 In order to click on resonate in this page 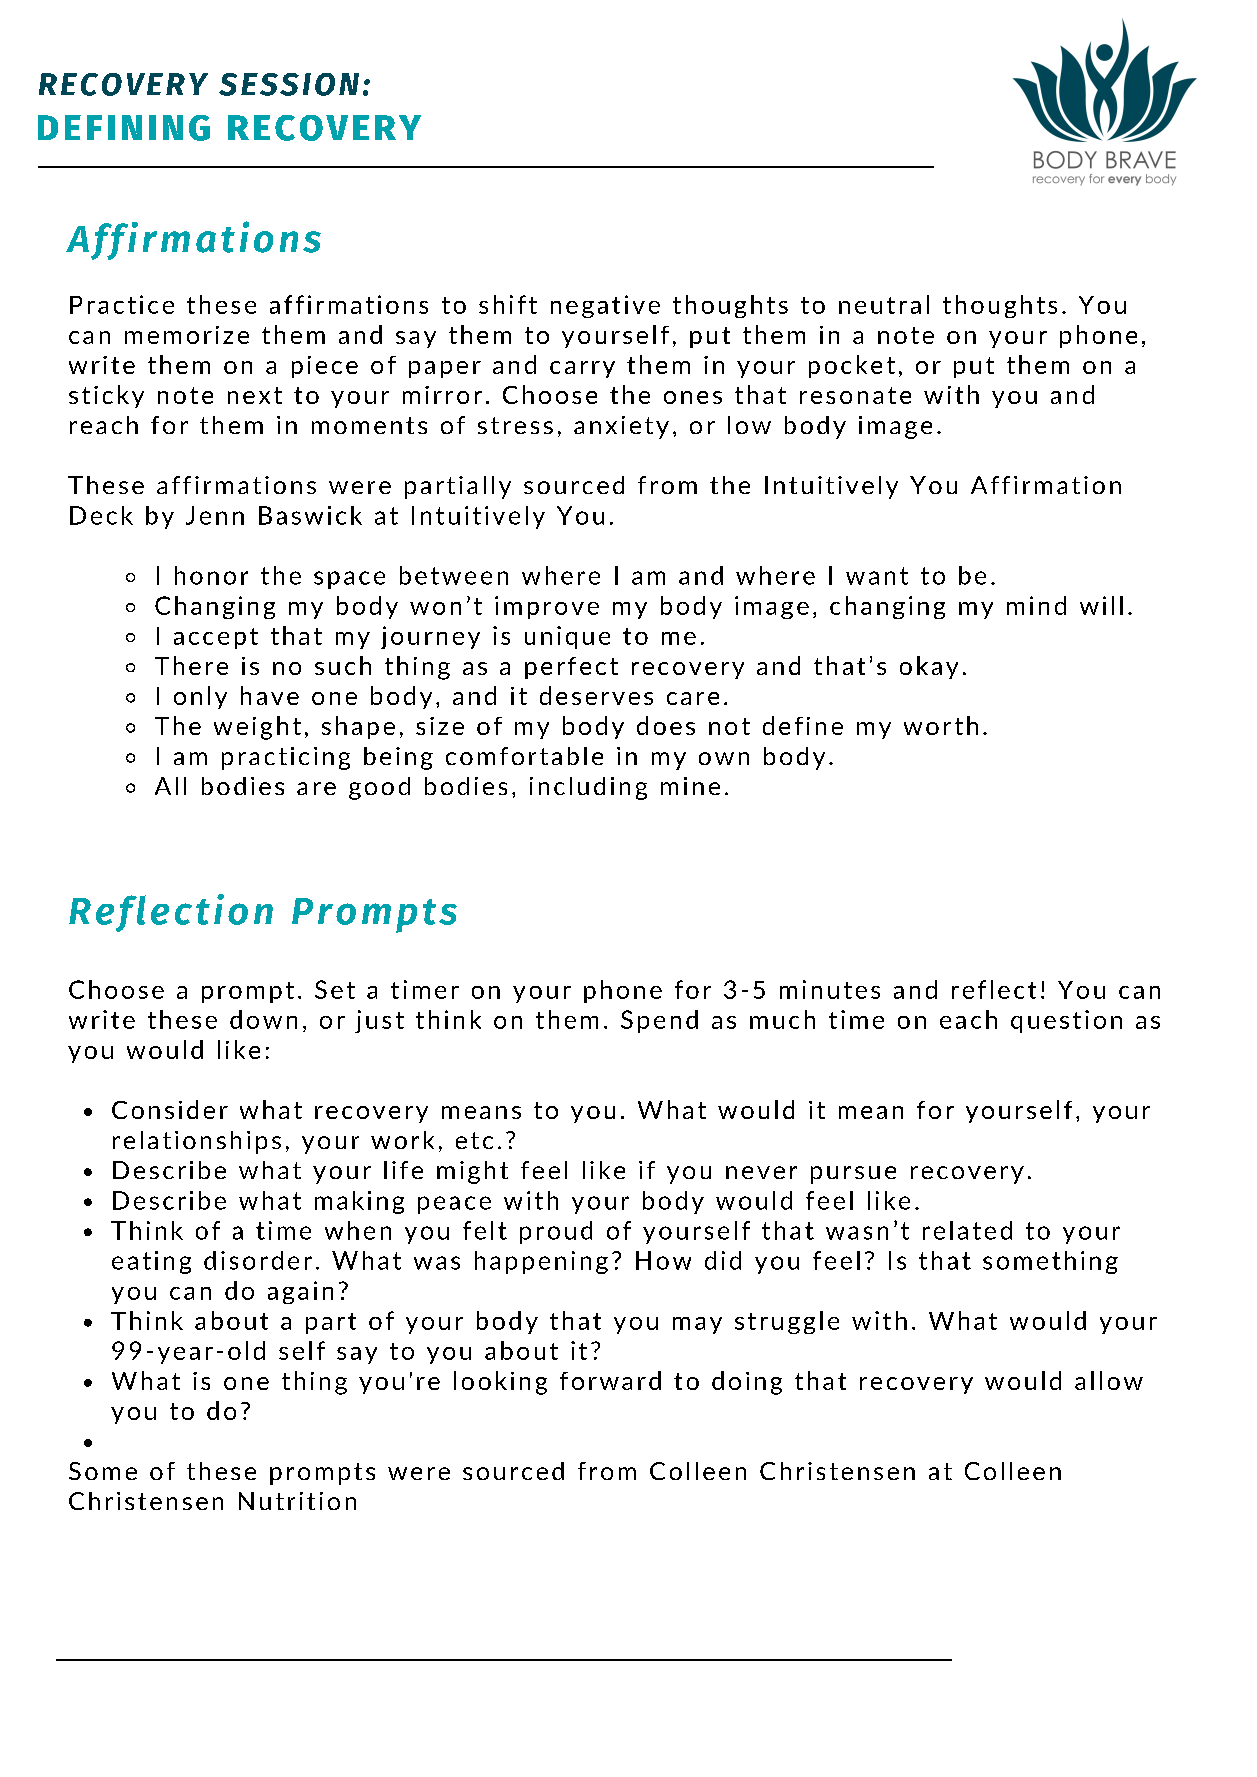, I will do `click(855, 395)`.
